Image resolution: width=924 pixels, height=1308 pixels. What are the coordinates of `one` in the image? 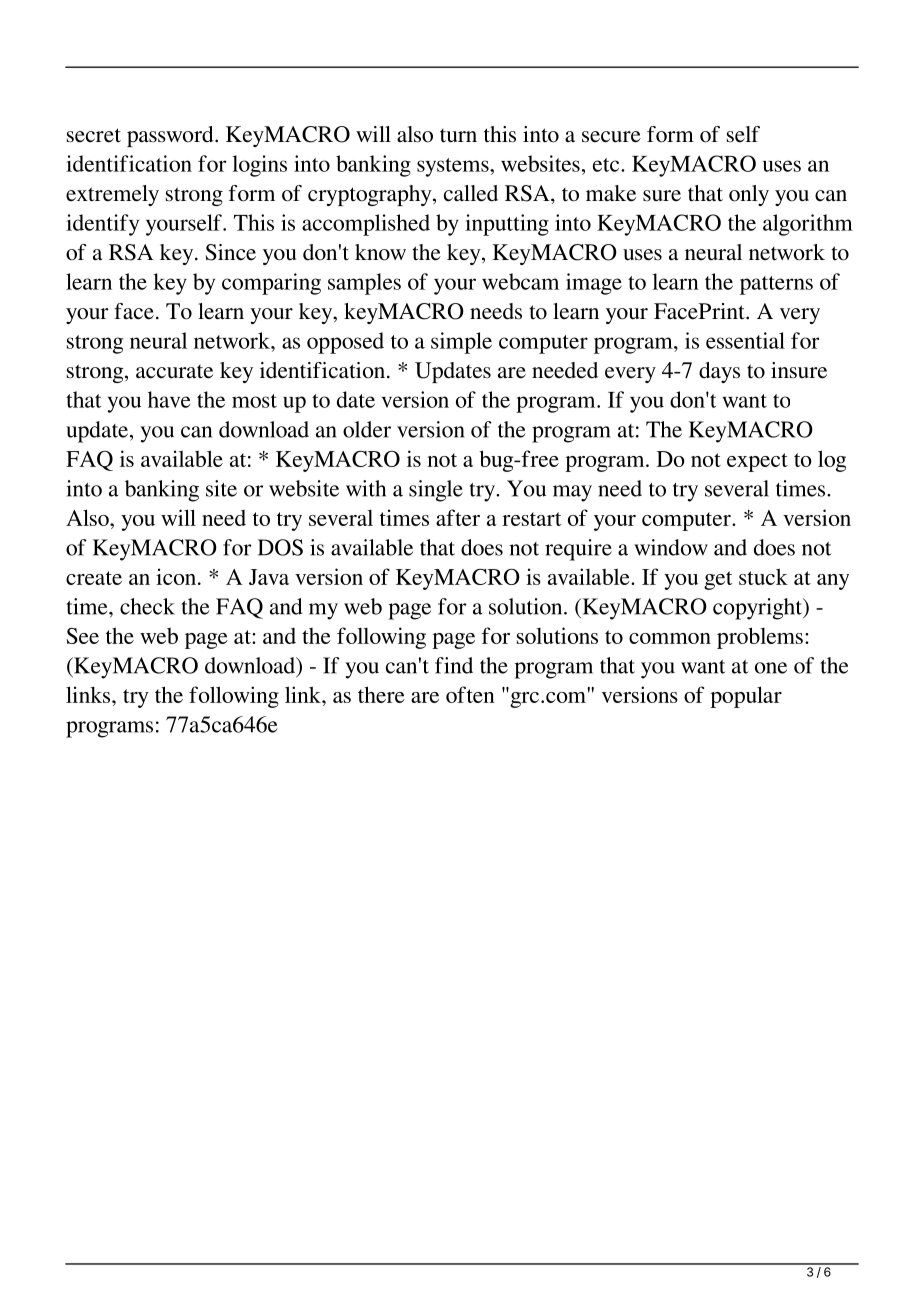 It's located at (771, 668).
